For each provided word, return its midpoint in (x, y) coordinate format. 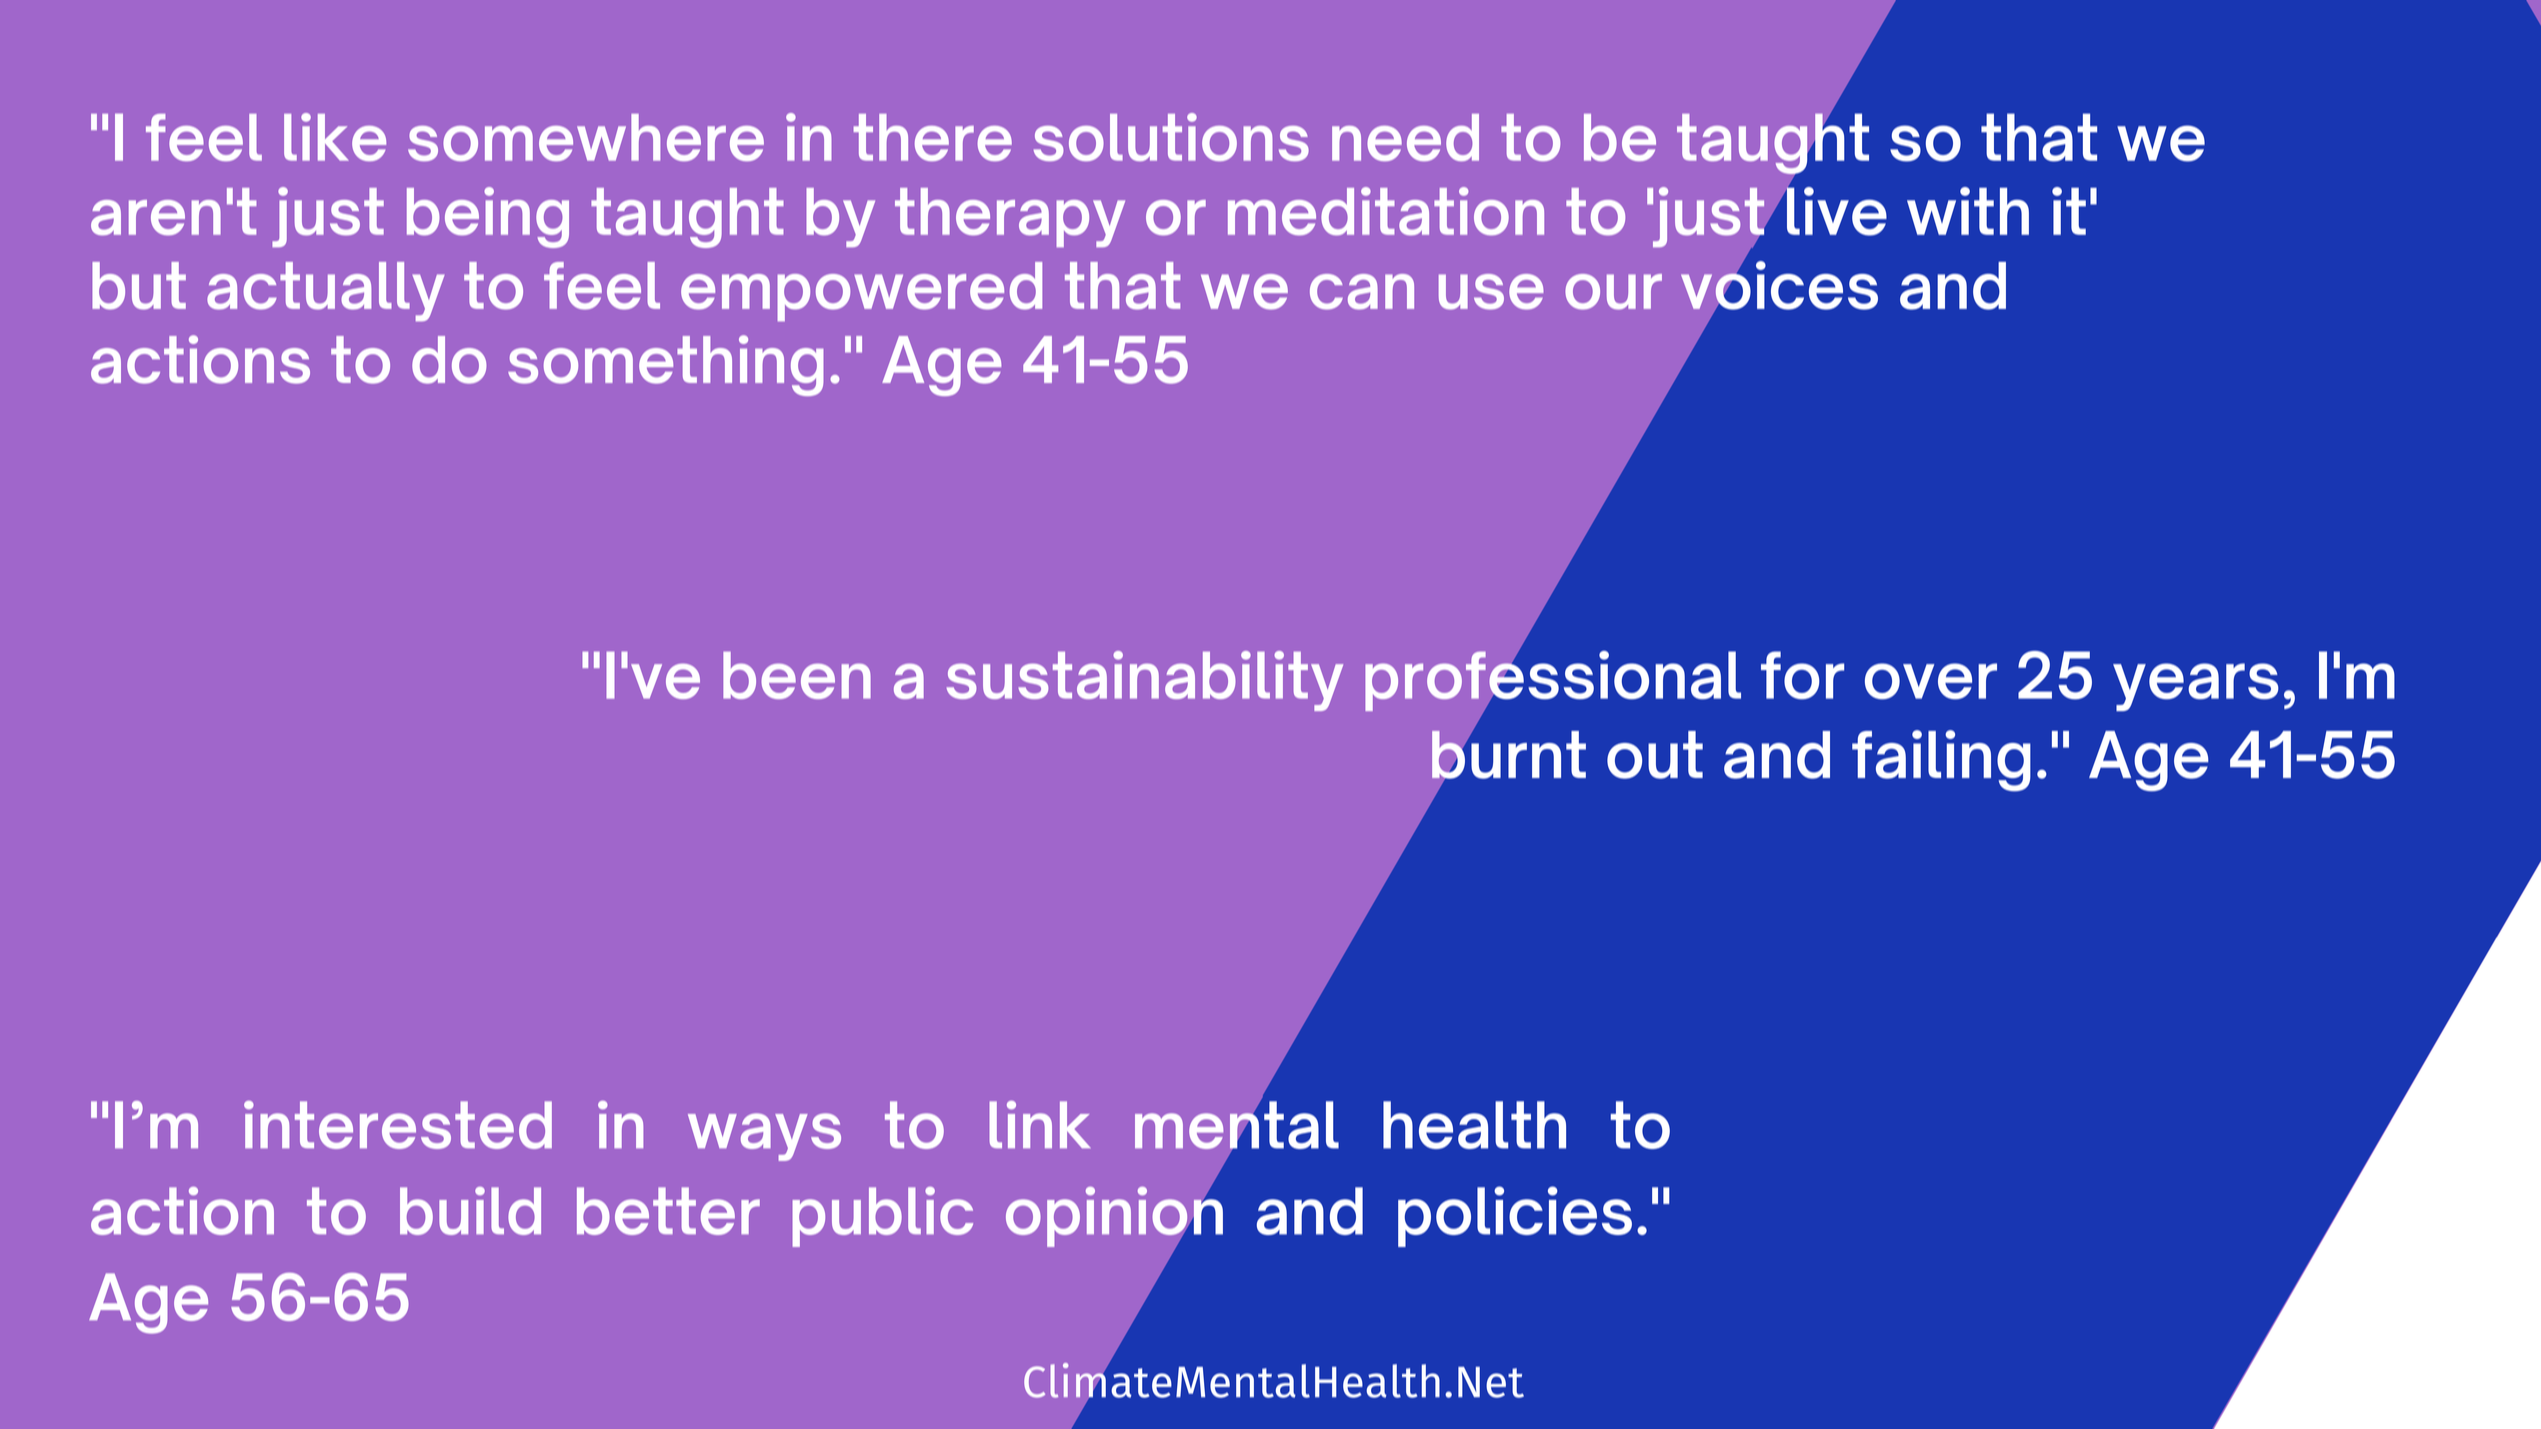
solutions (1171, 137)
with (1968, 211)
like (335, 137)
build (470, 1211)
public (883, 1217)
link (1040, 1124)
